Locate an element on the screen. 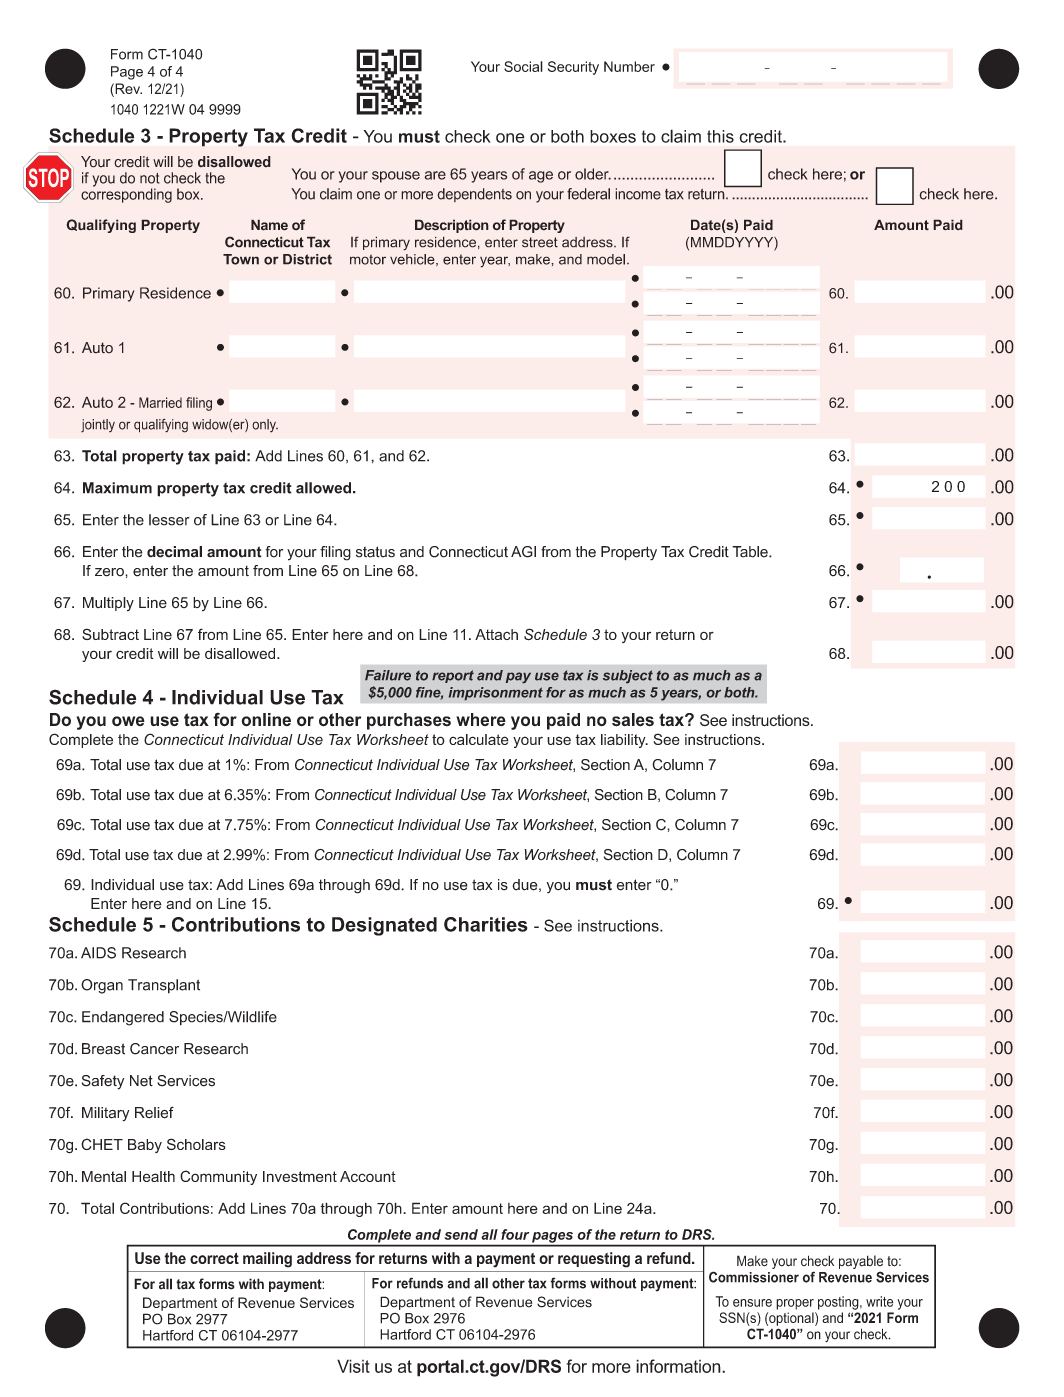  Married is located at coordinates (160, 402).
